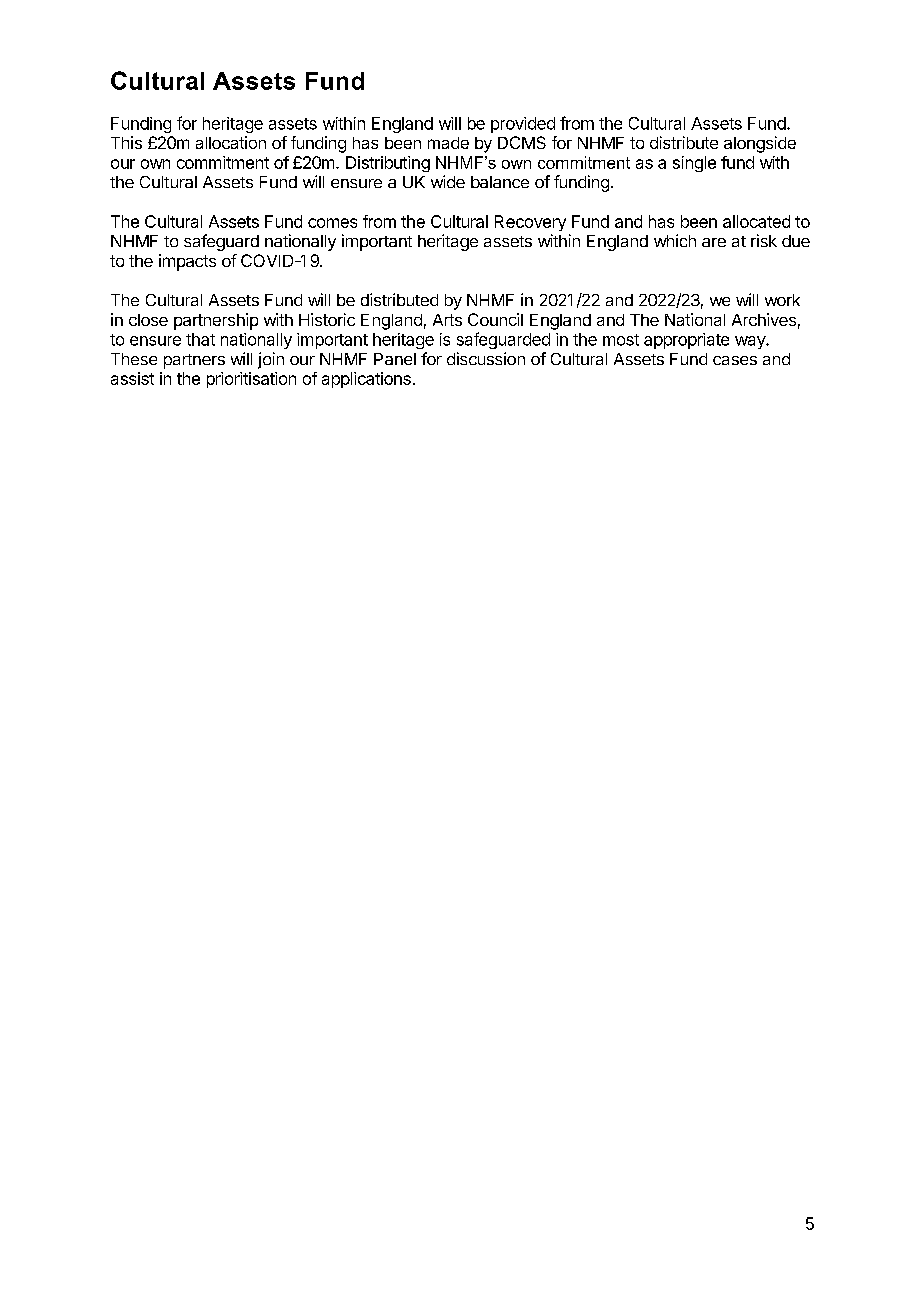 Image resolution: width=924 pixels, height=1308 pixels. I want to click on impacts, so click(187, 262).
